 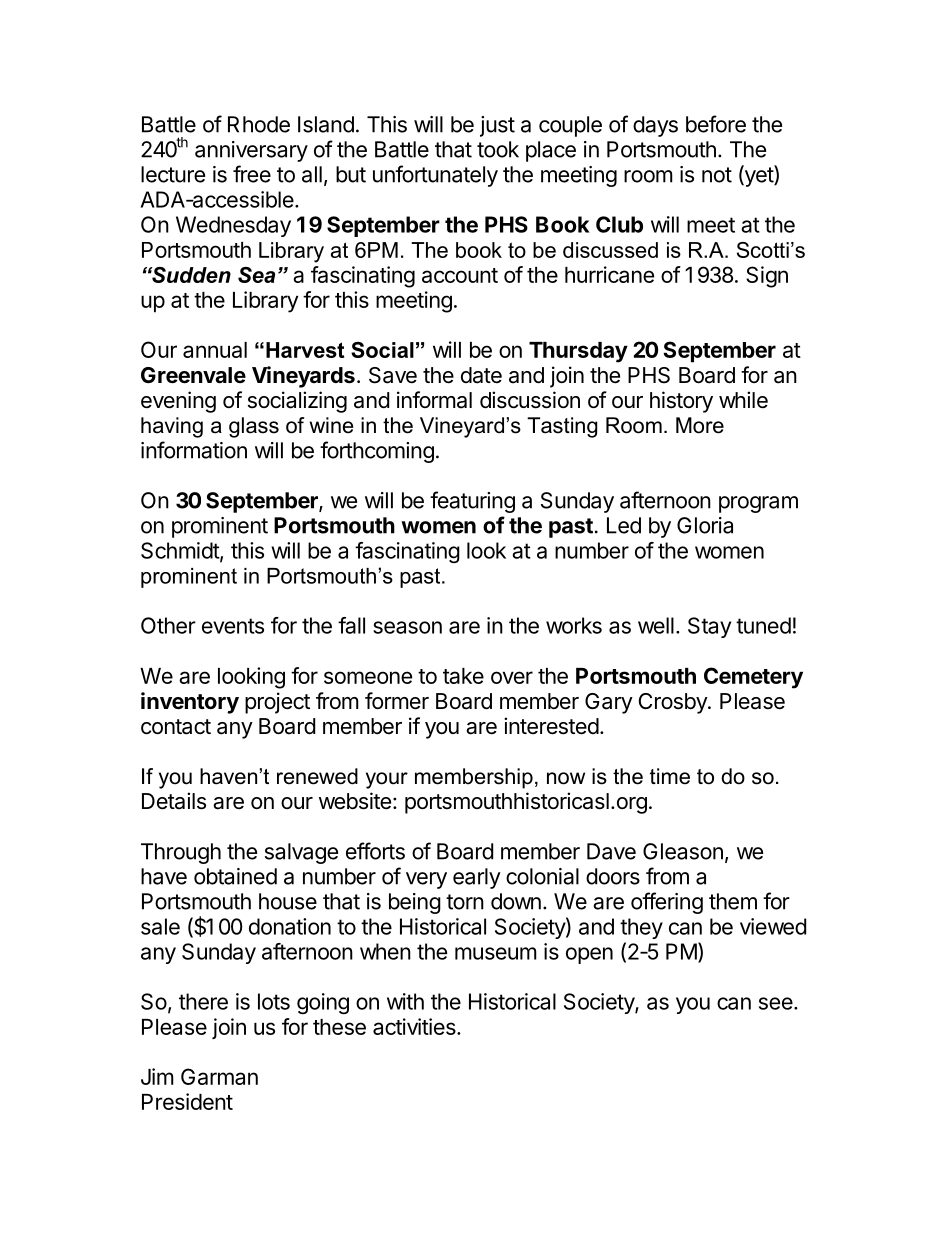 What do you see at coordinates (709, 627) in the screenshot?
I see `Stay` at bounding box center [709, 627].
